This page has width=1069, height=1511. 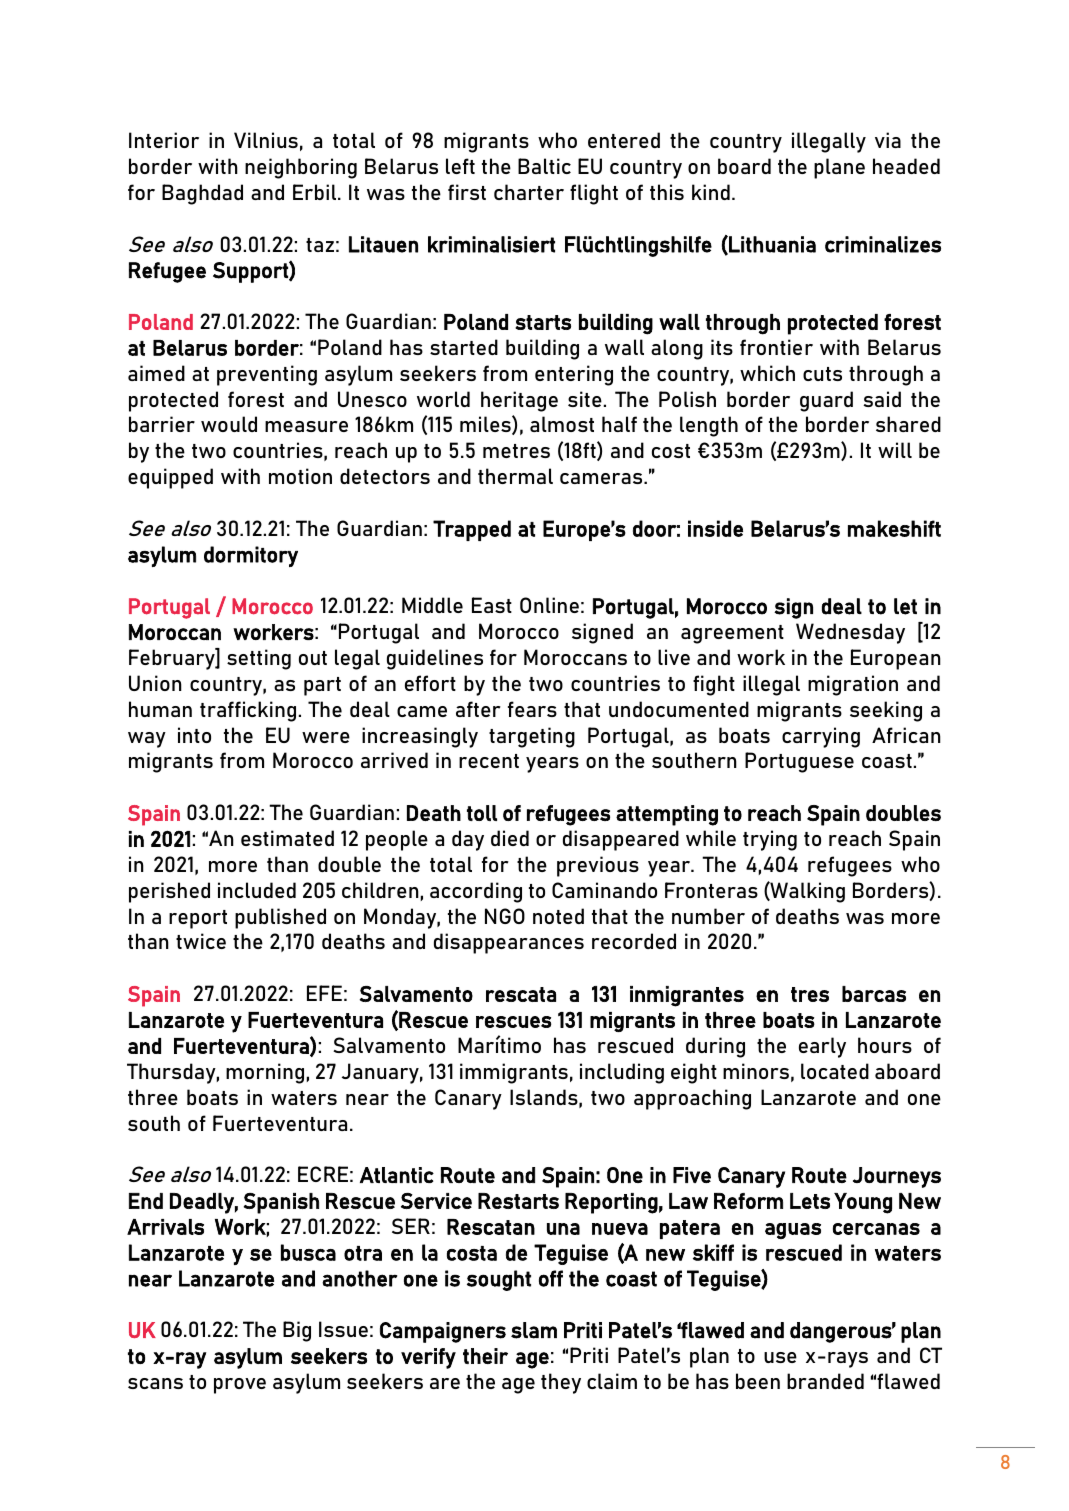 I want to click on targeting, so click(x=532, y=737).
